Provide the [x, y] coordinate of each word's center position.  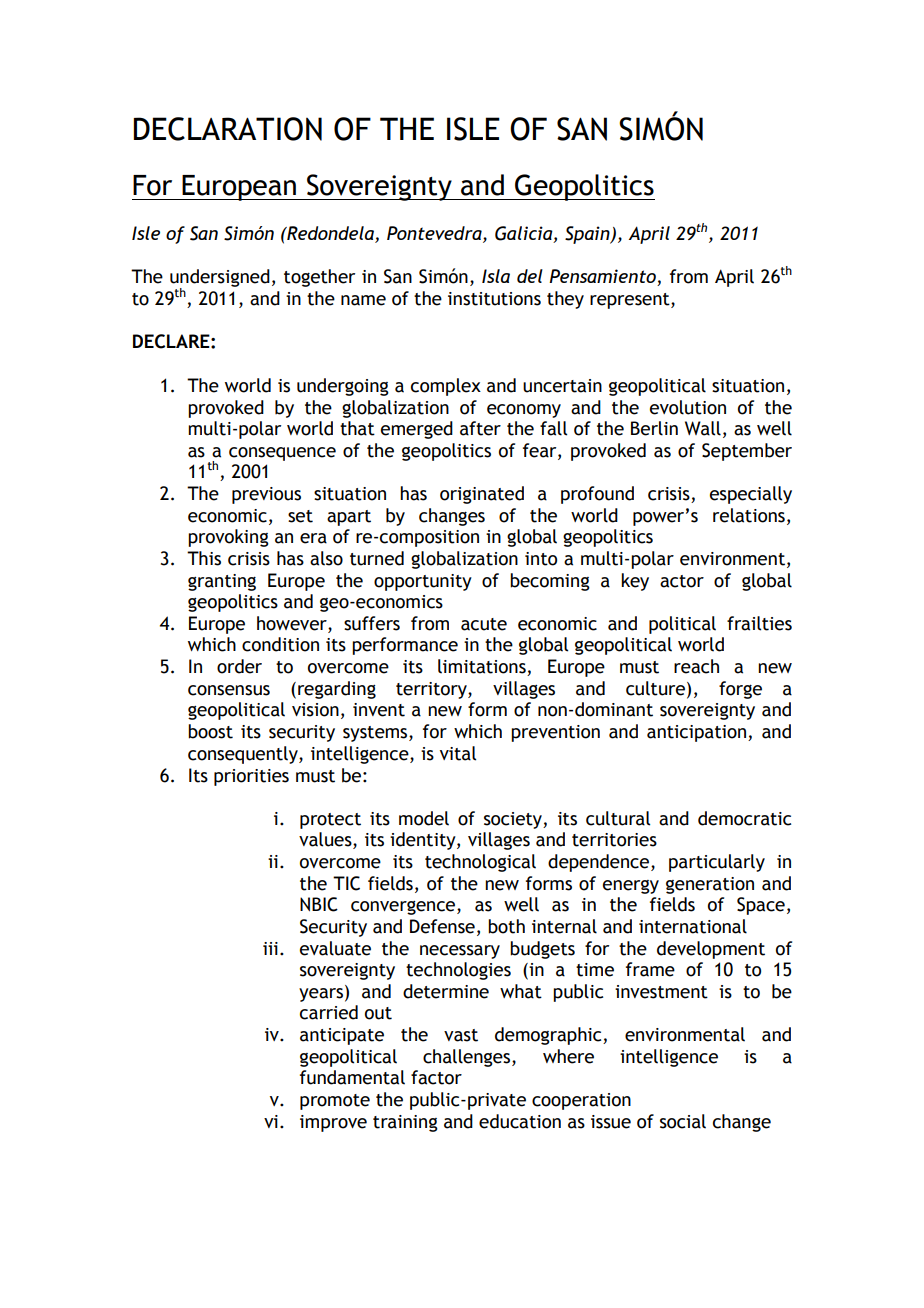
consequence [282, 454]
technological [480, 863]
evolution [688, 407]
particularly [717, 863]
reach [696, 666]
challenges [468, 1058]
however [293, 623]
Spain [588, 235]
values [326, 840]
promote [335, 1102]
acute [484, 624]
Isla [496, 276]
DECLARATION [228, 129]
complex [446, 387]
